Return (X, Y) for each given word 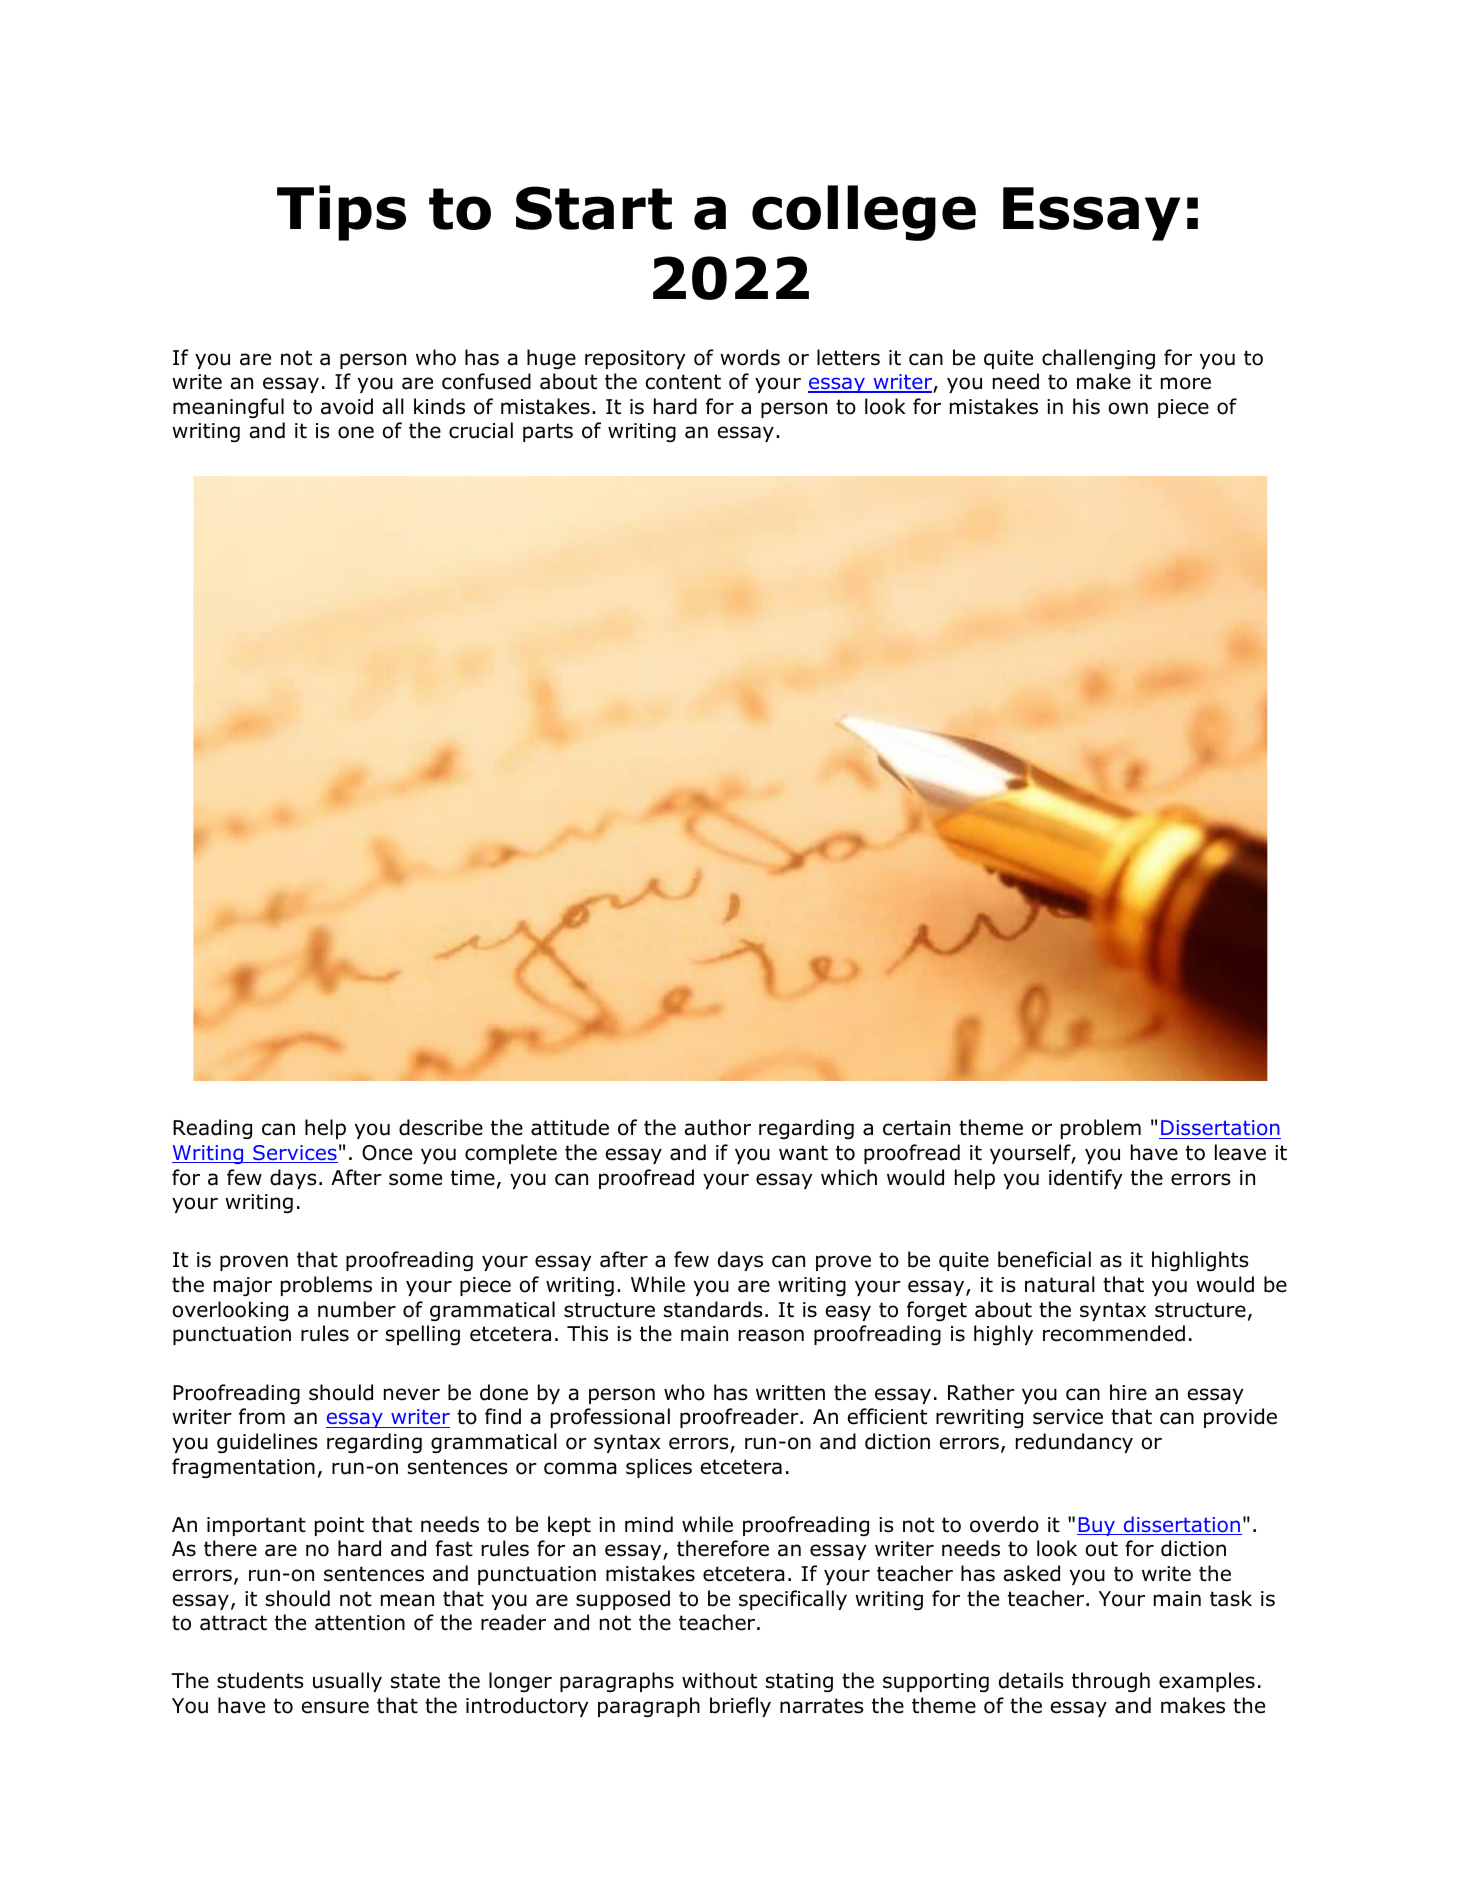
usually (347, 1682)
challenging (1098, 359)
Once (387, 1153)
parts (548, 432)
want (803, 1153)
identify (1085, 1179)
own (1128, 408)
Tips (341, 213)
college (864, 213)
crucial (481, 430)
